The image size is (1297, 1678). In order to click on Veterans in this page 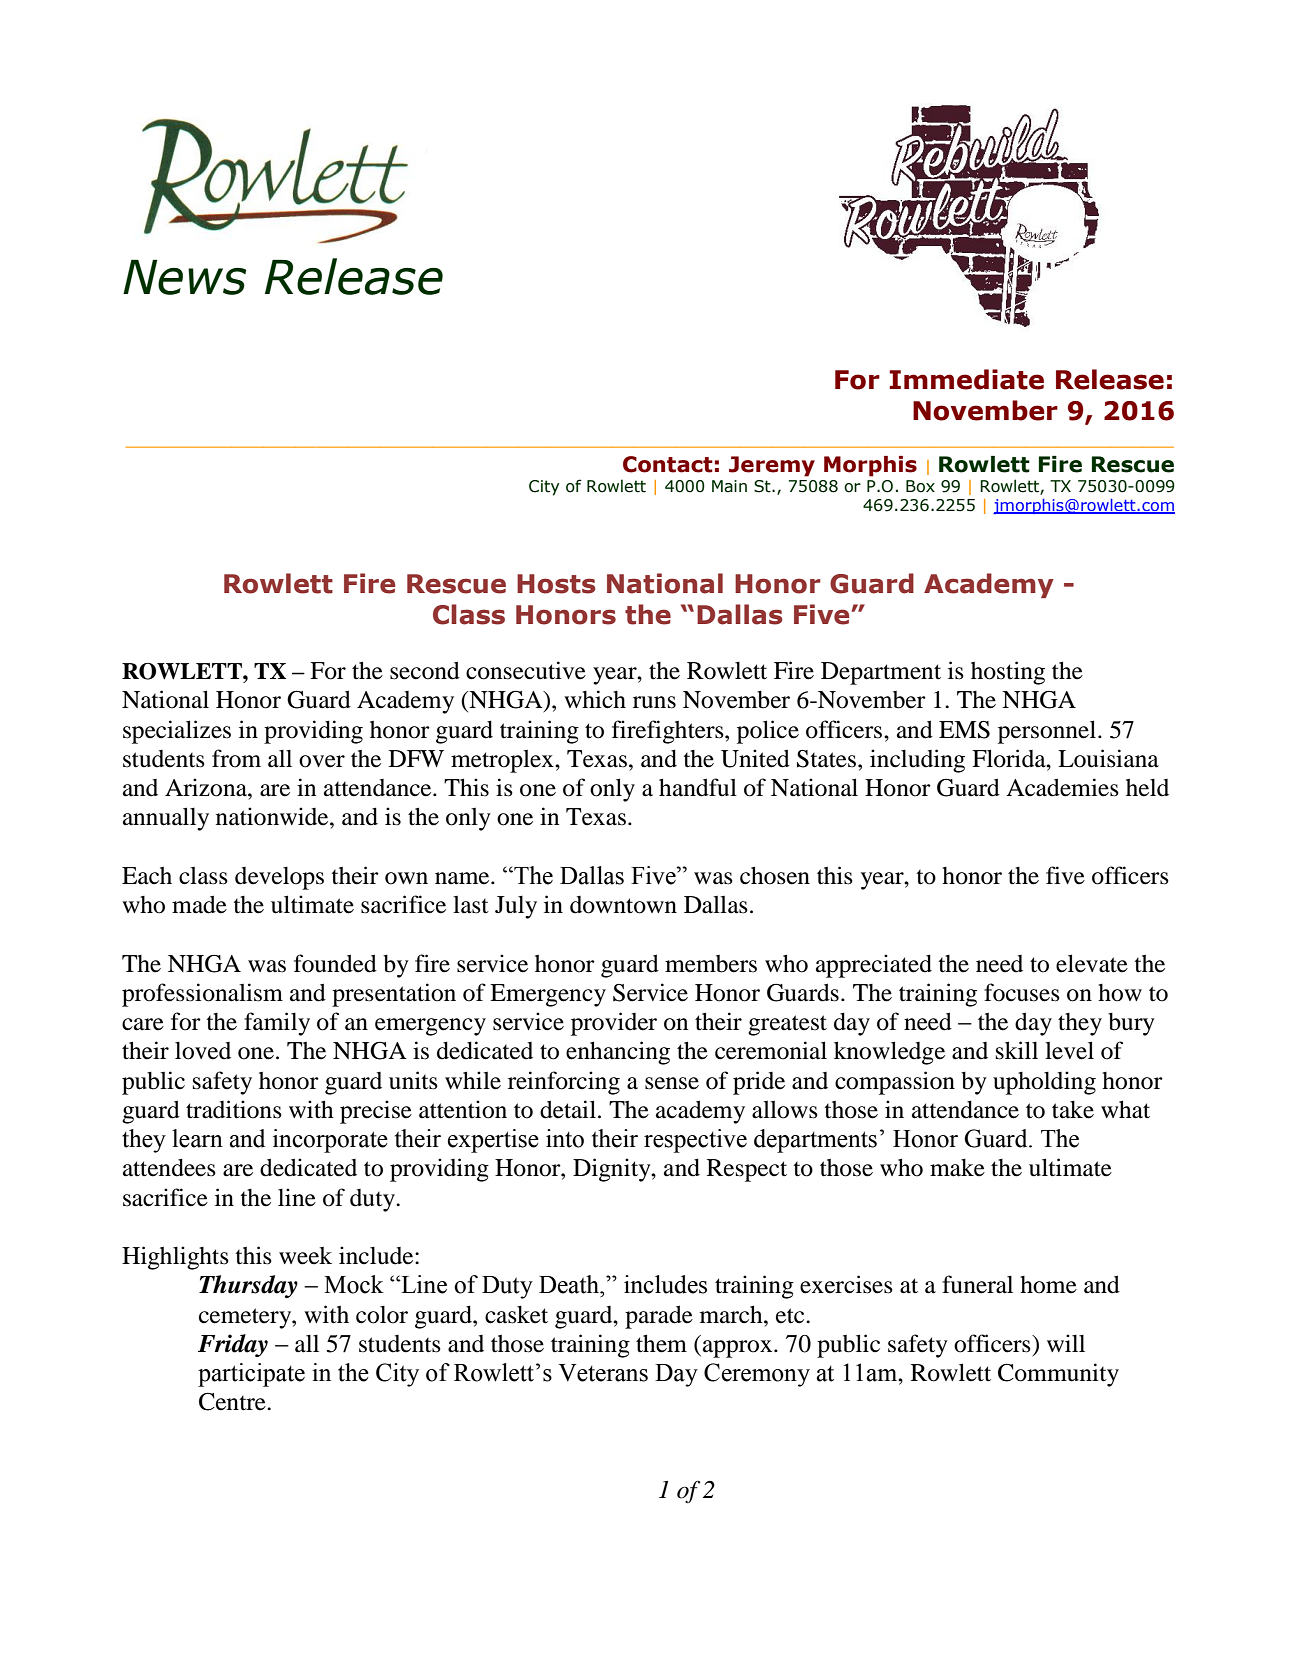, I will do `click(603, 1373)`.
